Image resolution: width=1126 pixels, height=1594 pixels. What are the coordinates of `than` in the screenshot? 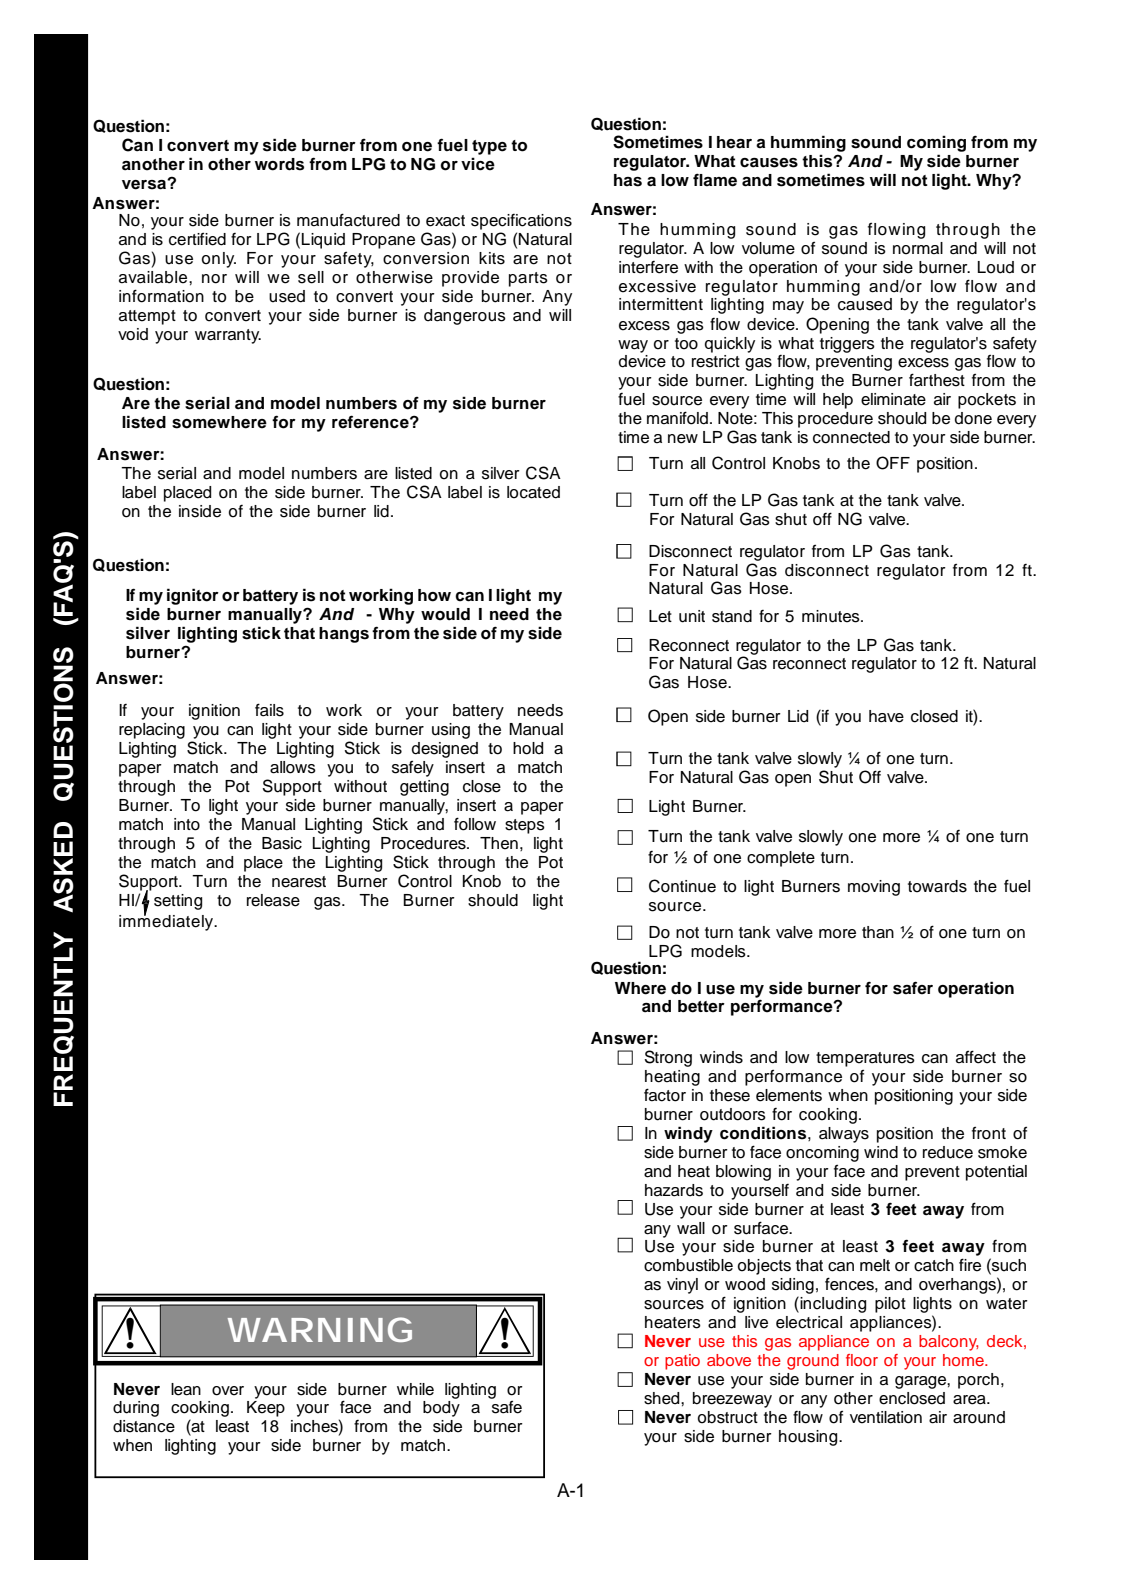 It's located at (878, 932).
